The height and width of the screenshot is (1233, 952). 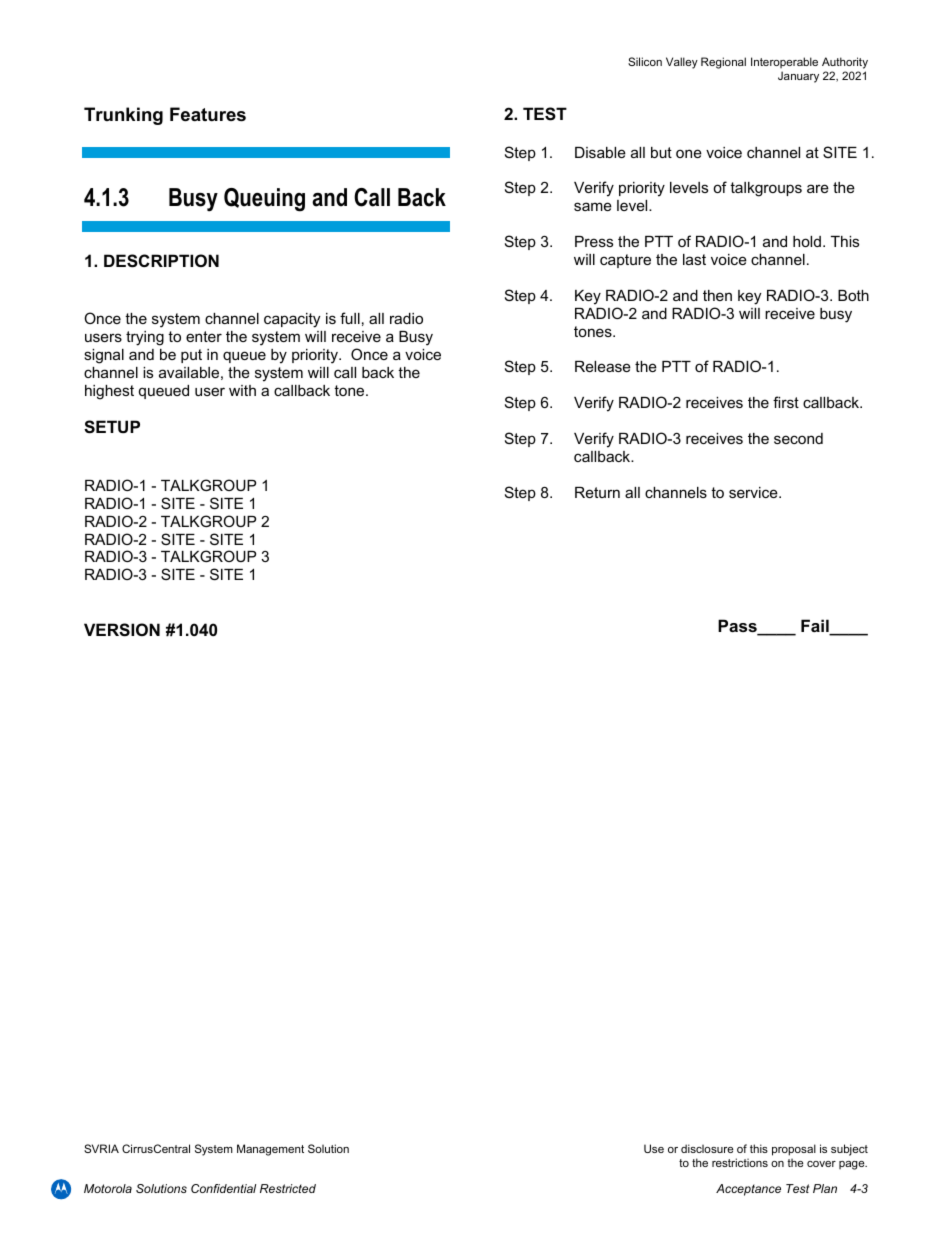 I want to click on Confidential, so click(x=223, y=1188).
